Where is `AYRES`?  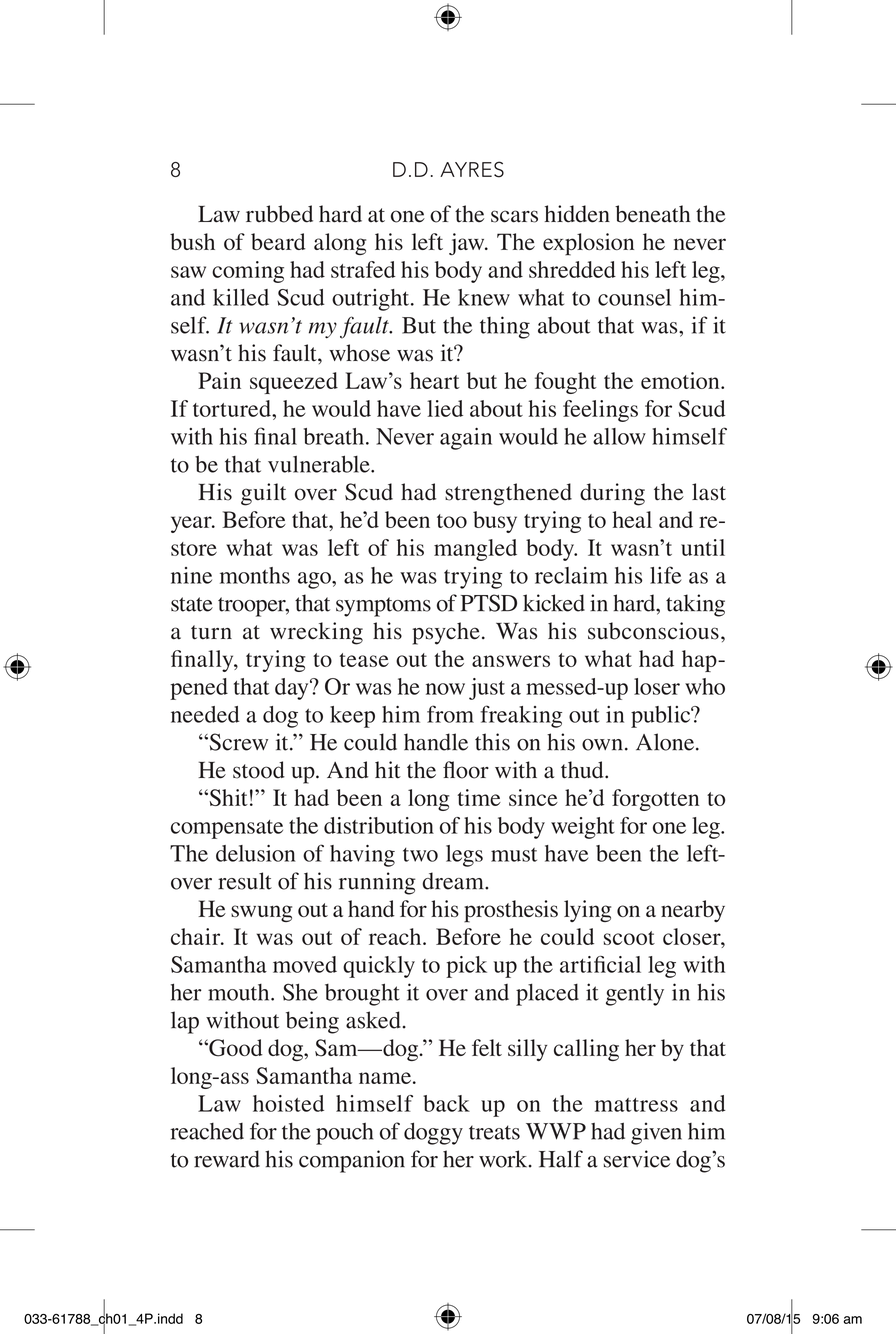 AYRES is located at coordinates (472, 169).
